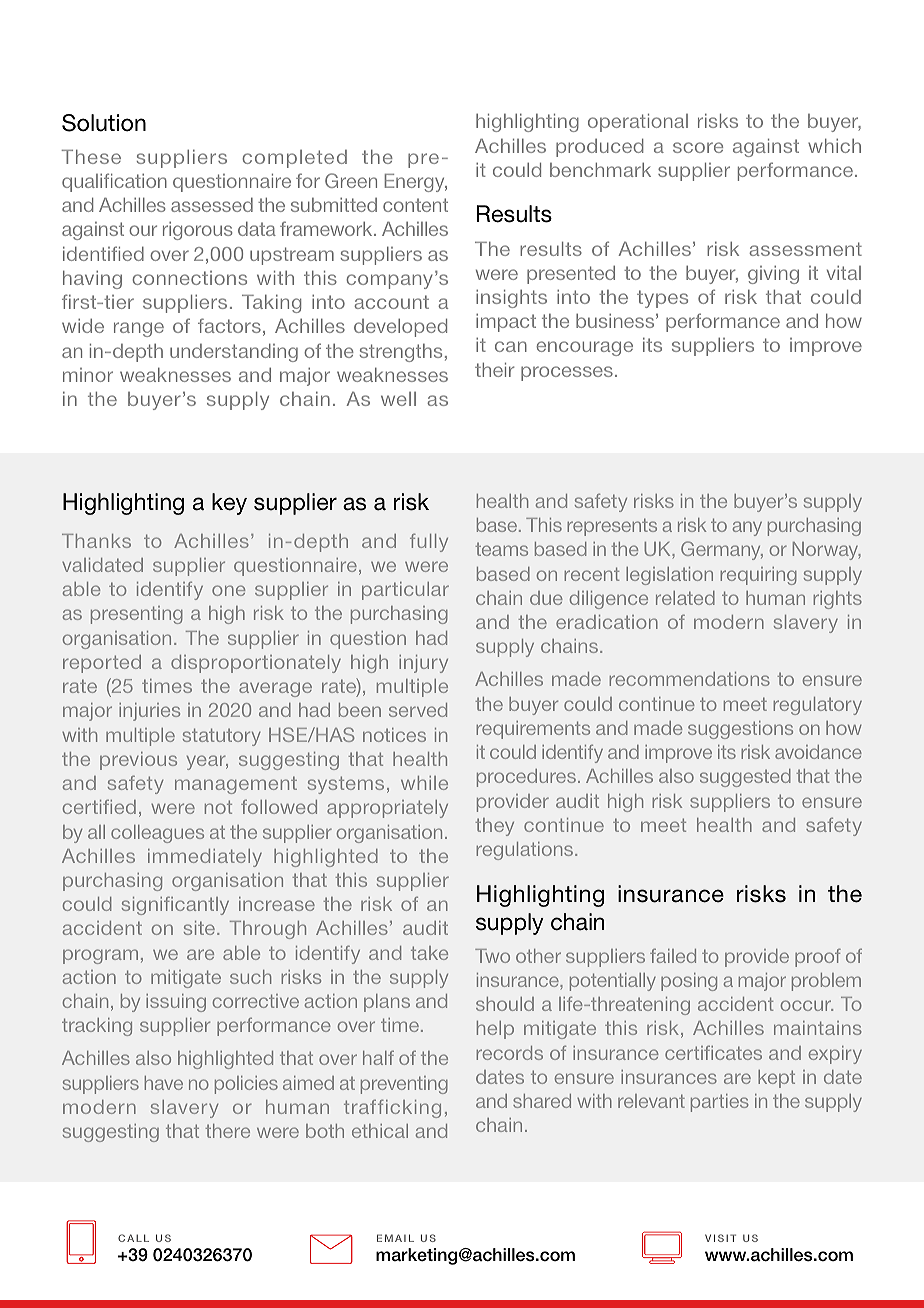 The height and width of the document is (1308, 924). What do you see at coordinates (395, 1238) in the document?
I see `EMAIL` at bounding box center [395, 1238].
